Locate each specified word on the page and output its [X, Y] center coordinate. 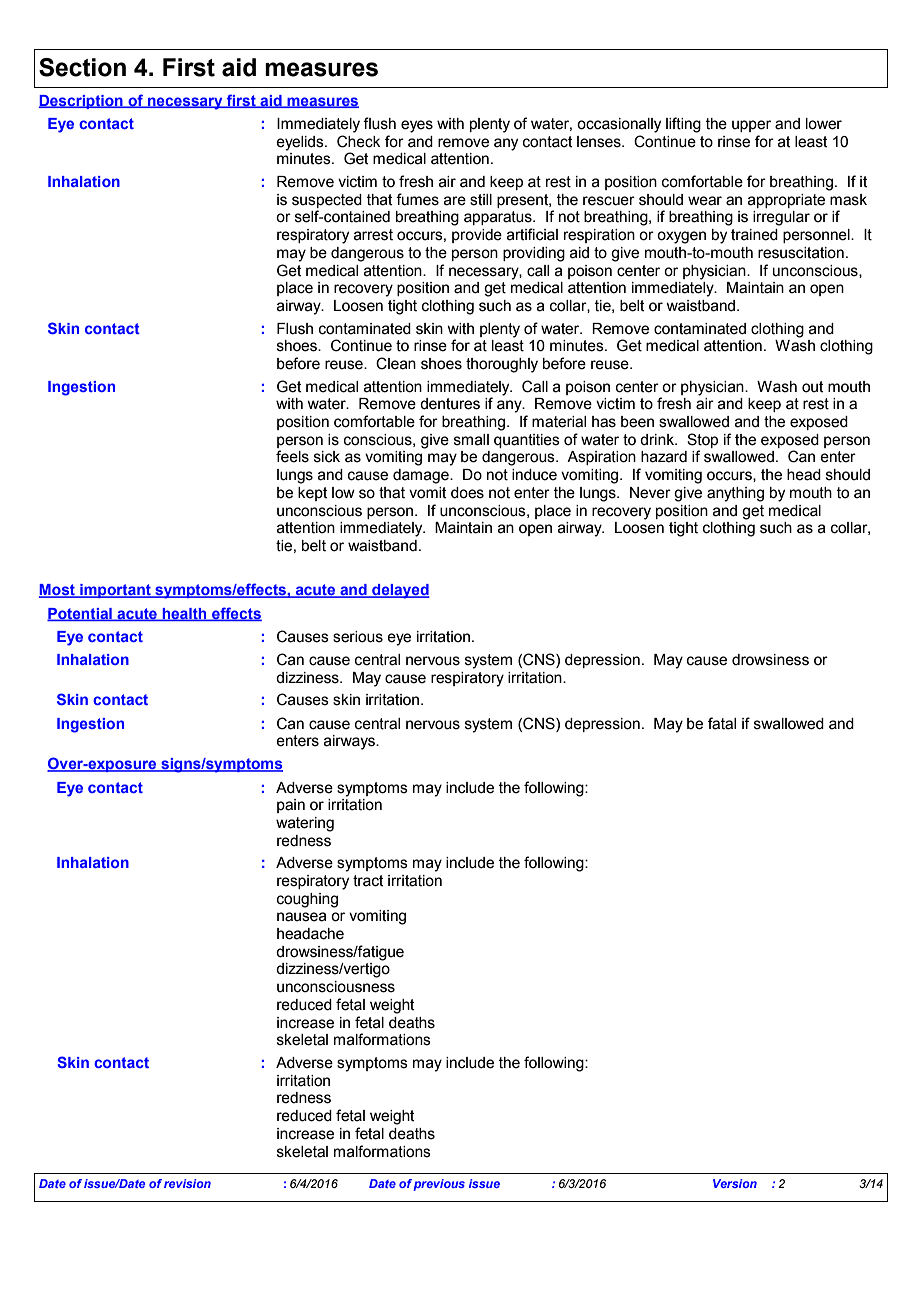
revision [187, 1183]
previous [439, 1185]
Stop [702, 440]
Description [82, 102]
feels [292, 456]
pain [291, 806]
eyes [417, 126]
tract [368, 881]
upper [751, 126]
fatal [722, 723]
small [471, 440]
